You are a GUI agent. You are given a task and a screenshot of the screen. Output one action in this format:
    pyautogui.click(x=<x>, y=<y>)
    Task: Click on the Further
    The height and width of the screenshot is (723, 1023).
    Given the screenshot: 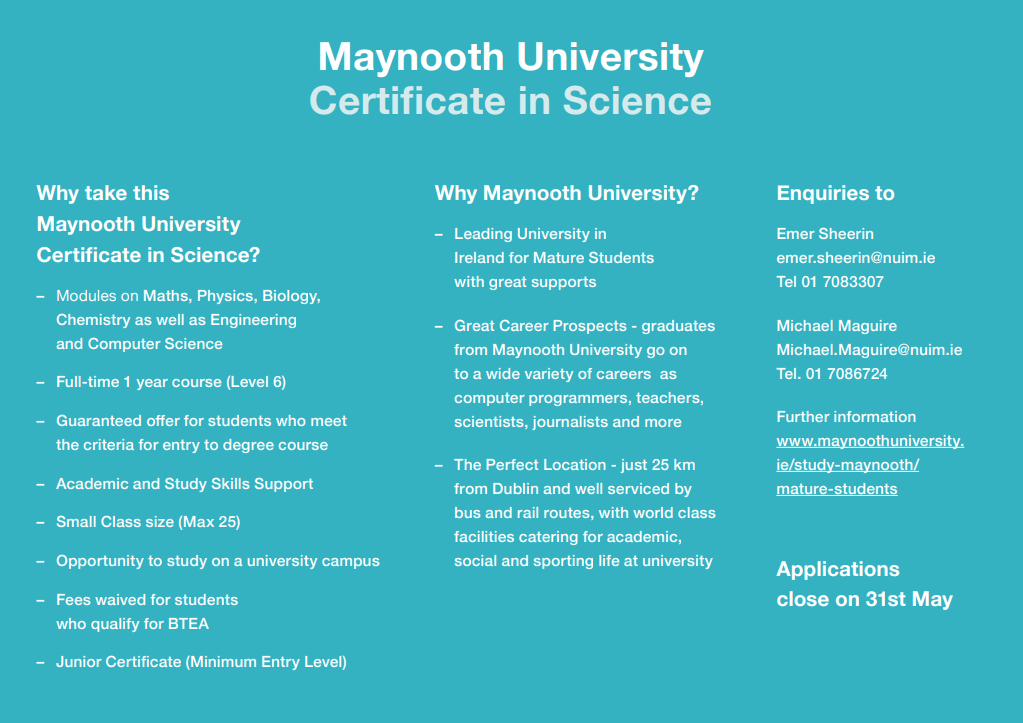 What is the action you would take?
    pyautogui.click(x=804, y=416)
